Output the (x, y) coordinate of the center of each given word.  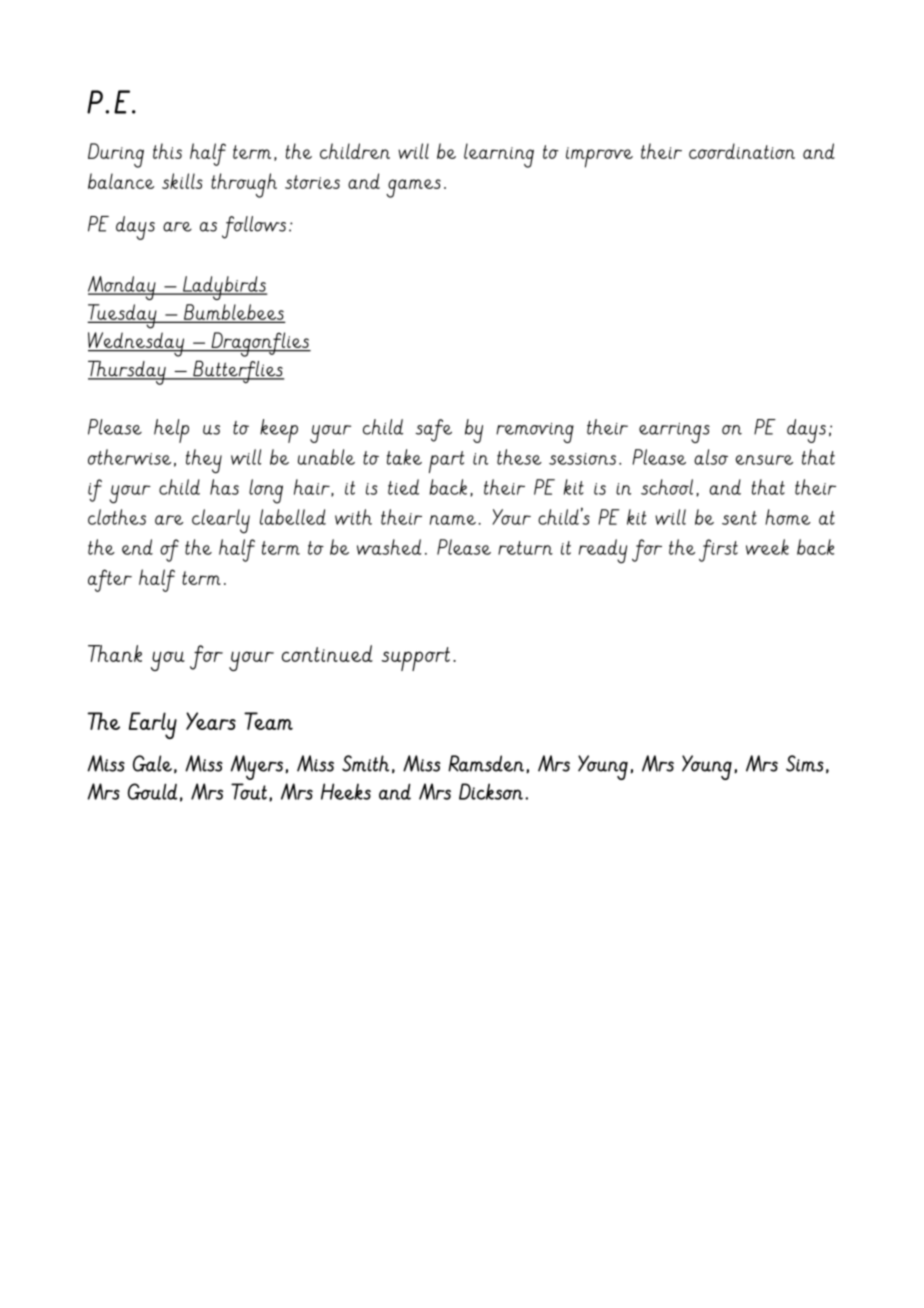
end (137, 547)
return (525, 548)
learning (499, 155)
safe (433, 430)
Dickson (491, 791)
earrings (674, 433)
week (767, 547)
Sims (805, 763)
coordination (742, 151)
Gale (152, 763)
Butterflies (237, 371)
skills (182, 181)
